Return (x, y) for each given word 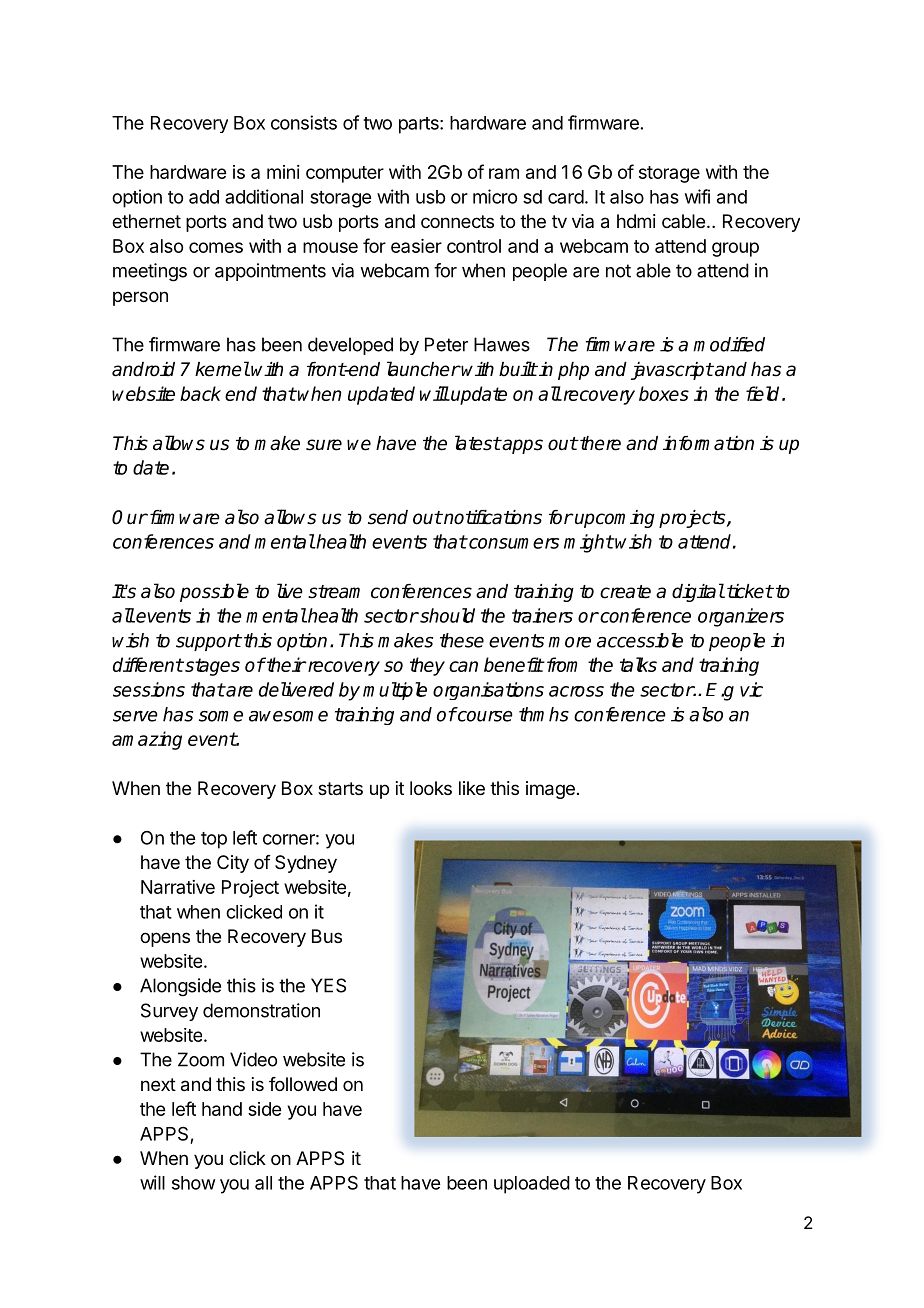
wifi (697, 196)
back (200, 393)
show (193, 1183)
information (708, 443)
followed (303, 1084)
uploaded (532, 1185)
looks (431, 788)
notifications (492, 517)
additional (264, 196)
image (550, 790)
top (214, 840)
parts (420, 125)
